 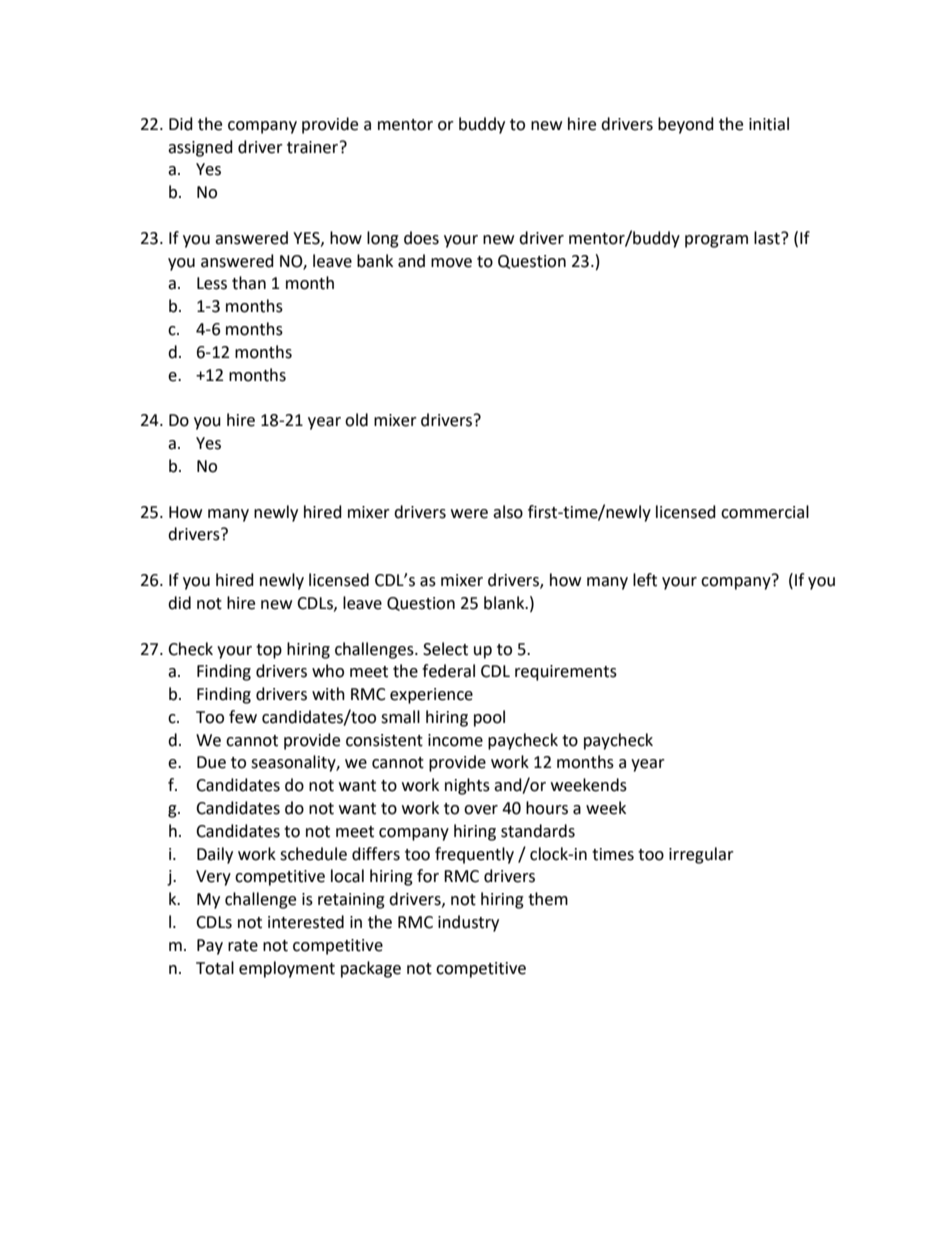 What do you see at coordinates (508, 512) in the screenshot?
I see `also` at bounding box center [508, 512].
